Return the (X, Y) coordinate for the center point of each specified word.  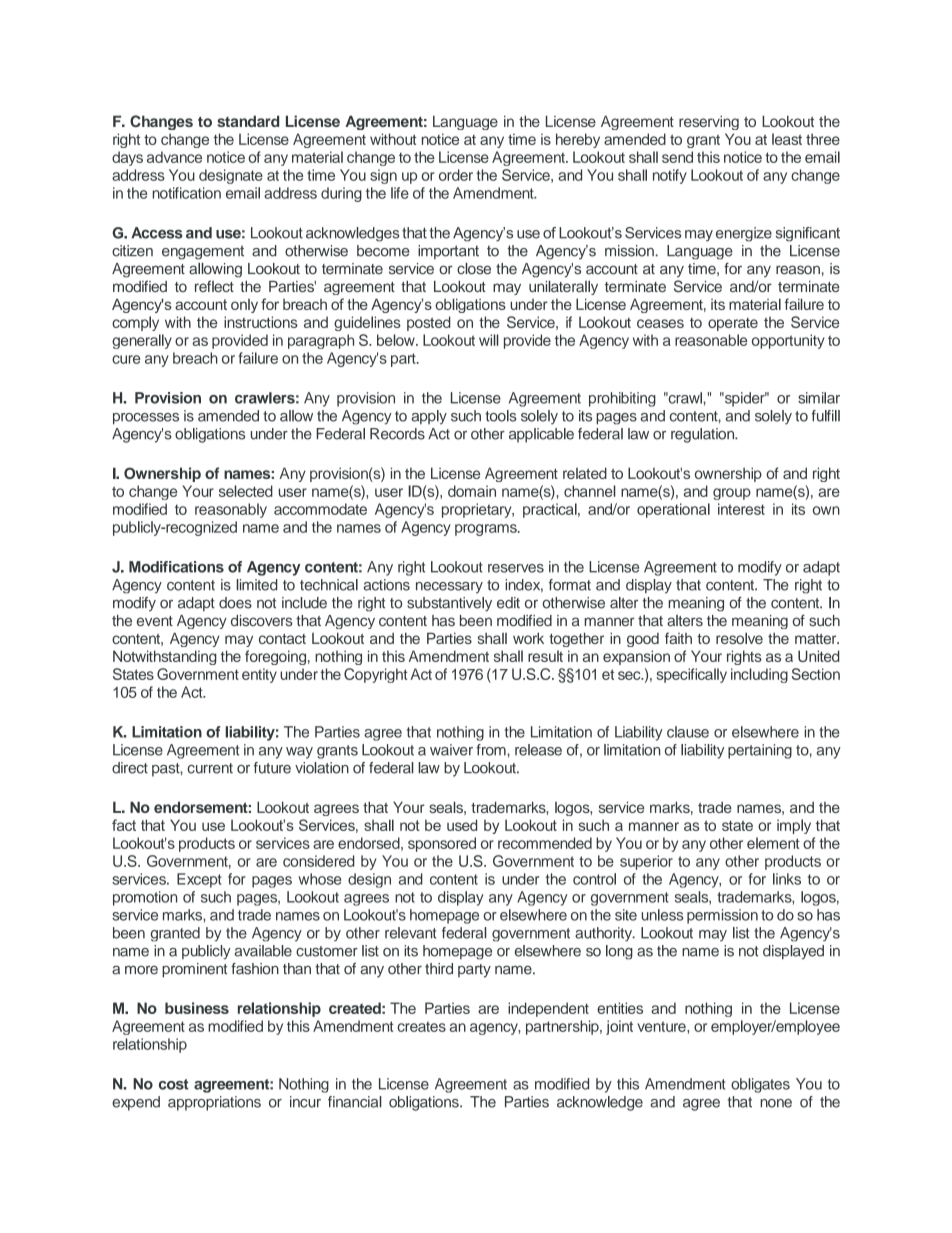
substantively (449, 604)
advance (174, 157)
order (456, 175)
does (235, 603)
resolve (739, 638)
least (787, 139)
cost (174, 1084)
